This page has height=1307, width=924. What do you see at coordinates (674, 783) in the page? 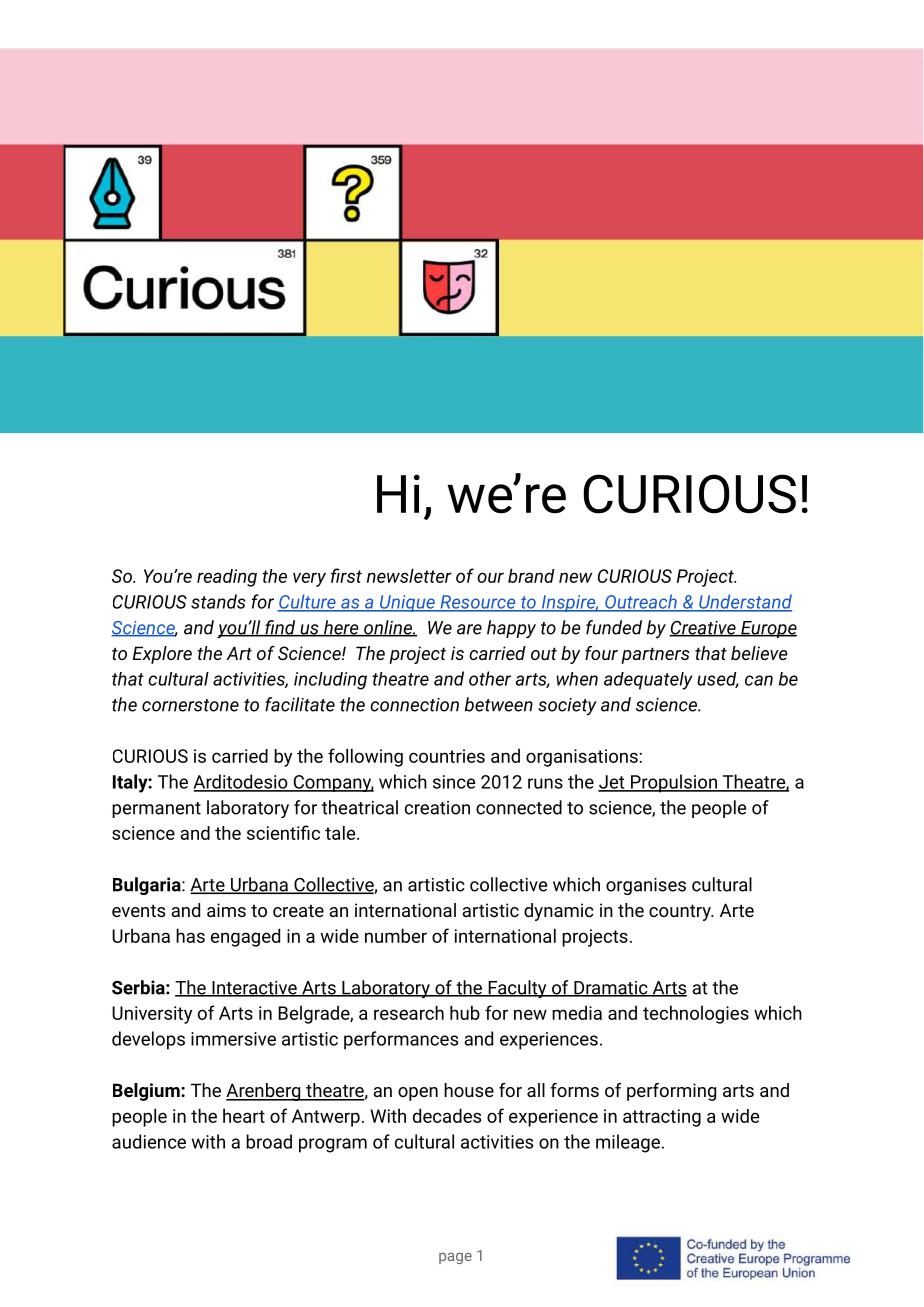
I see `Propulsion` at bounding box center [674, 783].
